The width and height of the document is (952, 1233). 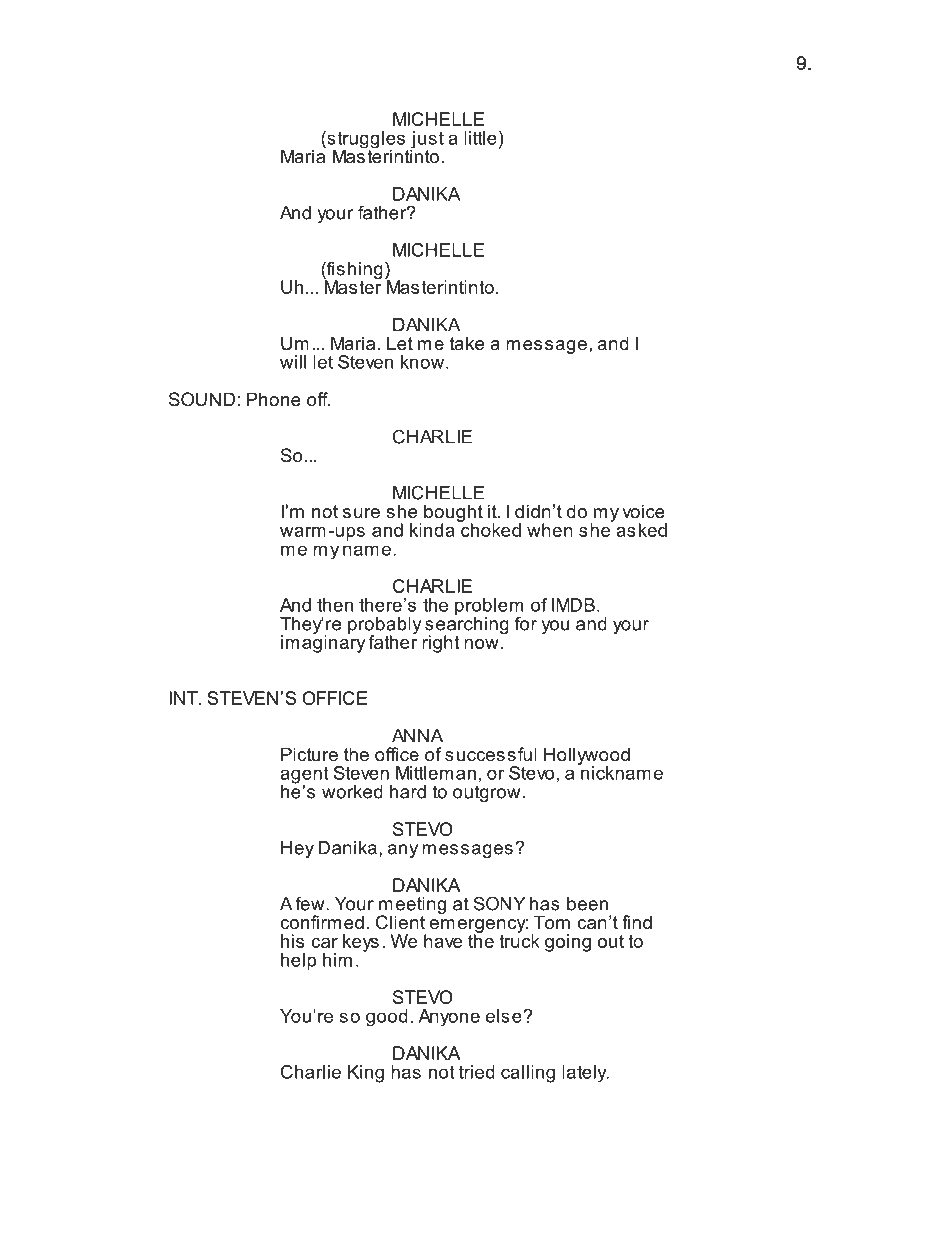 I want to click on struggles, so click(x=366, y=141).
